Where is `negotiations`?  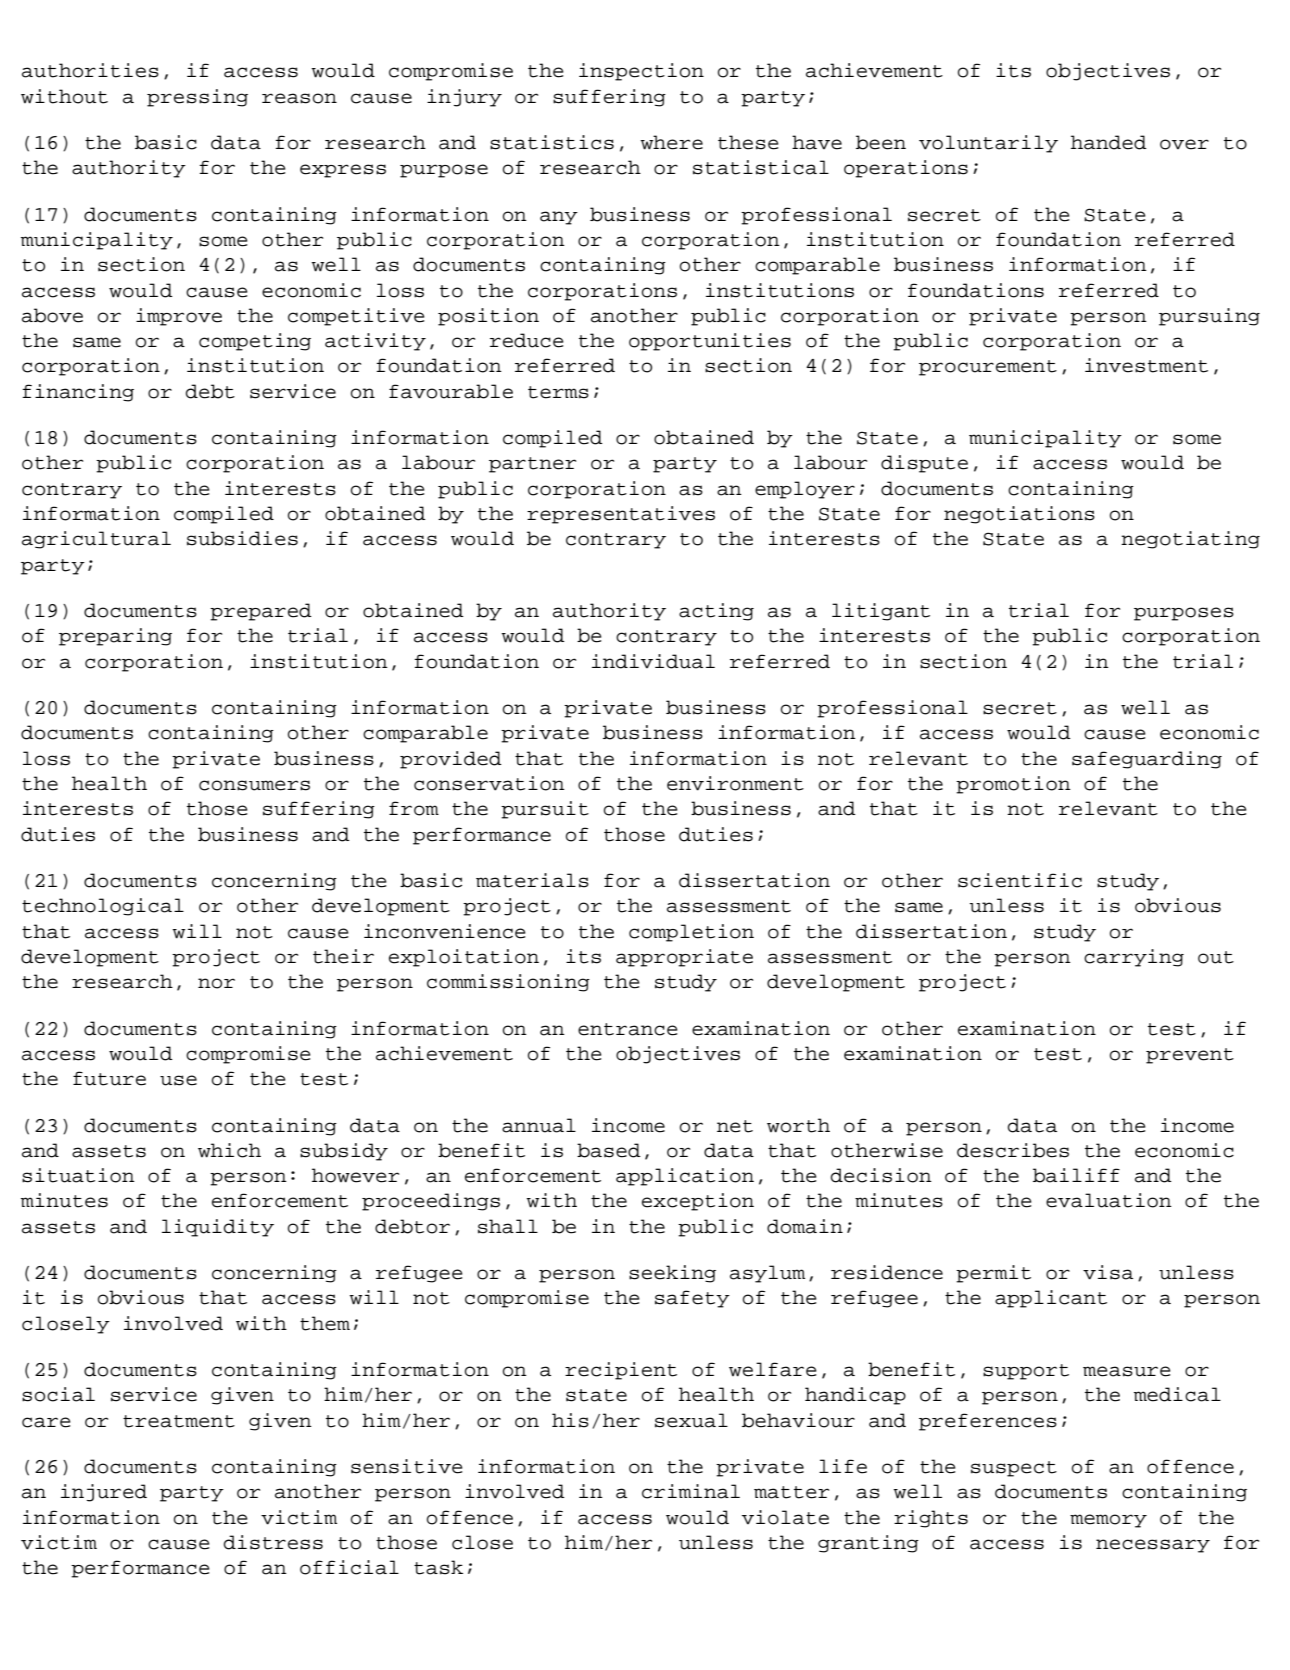
negotiations is located at coordinates (1019, 515).
